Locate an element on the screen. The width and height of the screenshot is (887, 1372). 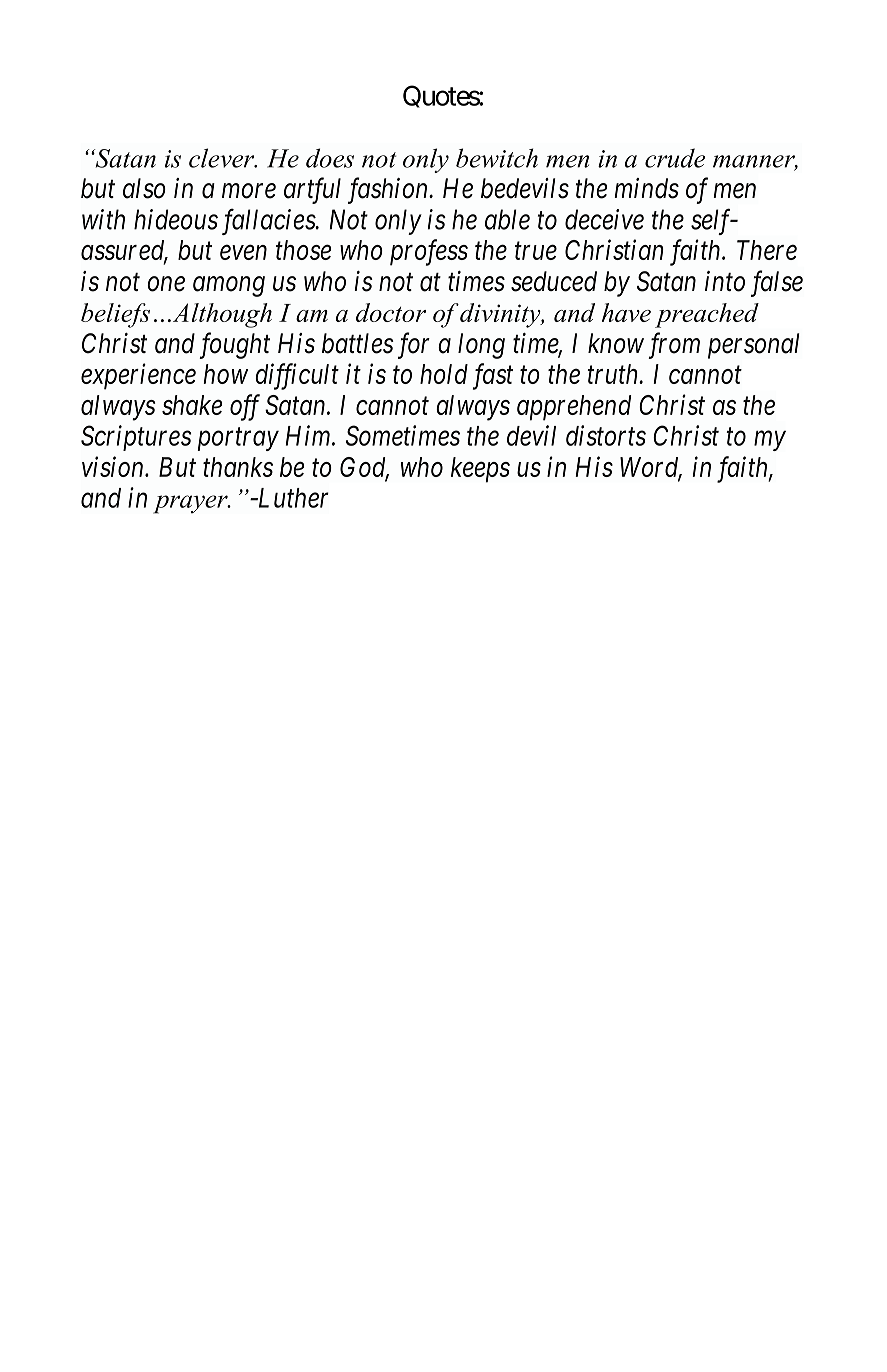
keeps is located at coordinates (480, 470).
